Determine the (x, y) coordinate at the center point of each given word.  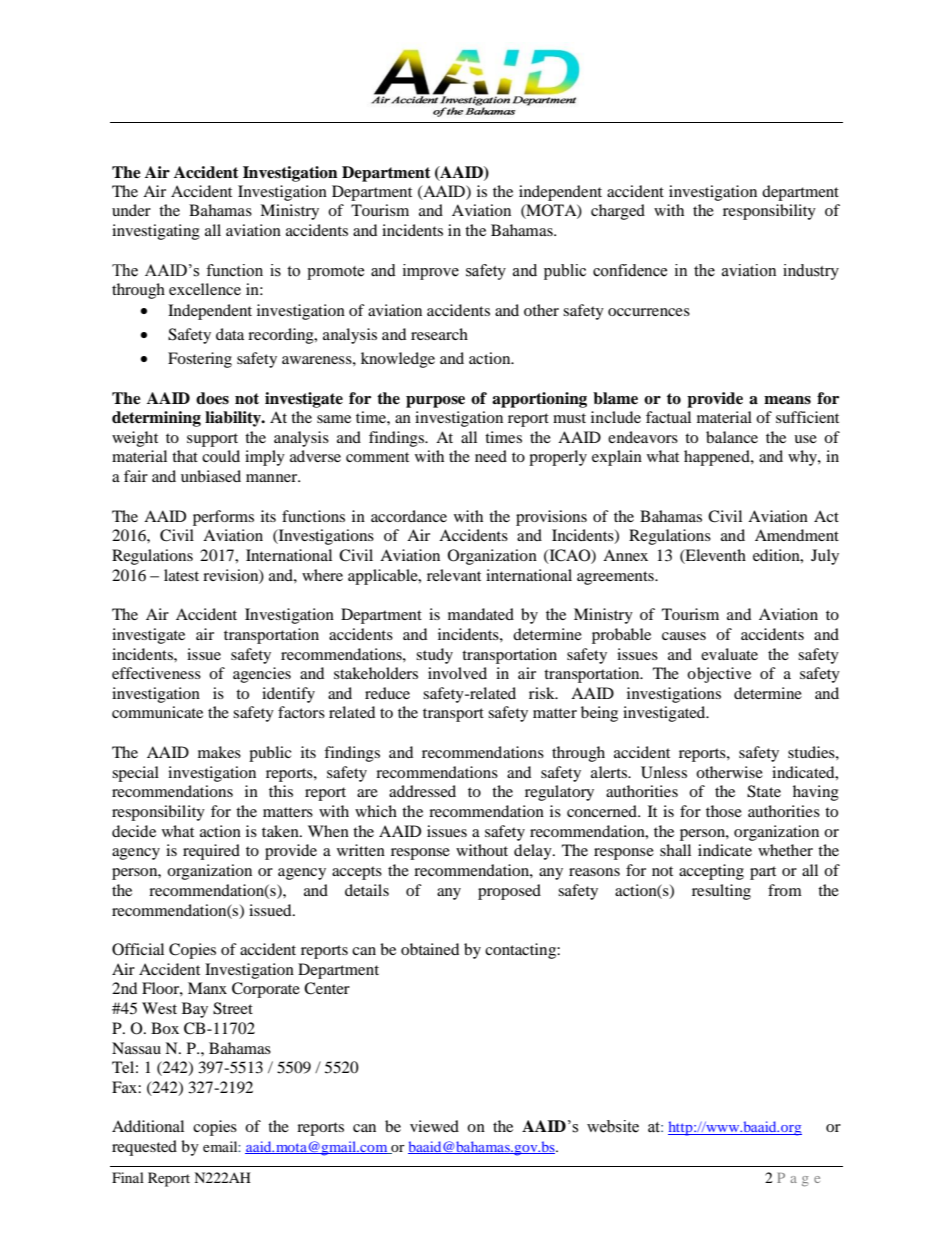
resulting (721, 892)
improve (431, 272)
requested (144, 1148)
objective (719, 675)
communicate (157, 712)
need (491, 456)
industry (811, 272)
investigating (156, 232)
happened (718, 458)
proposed (509, 892)
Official (138, 949)
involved (457, 673)
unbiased (211, 476)
